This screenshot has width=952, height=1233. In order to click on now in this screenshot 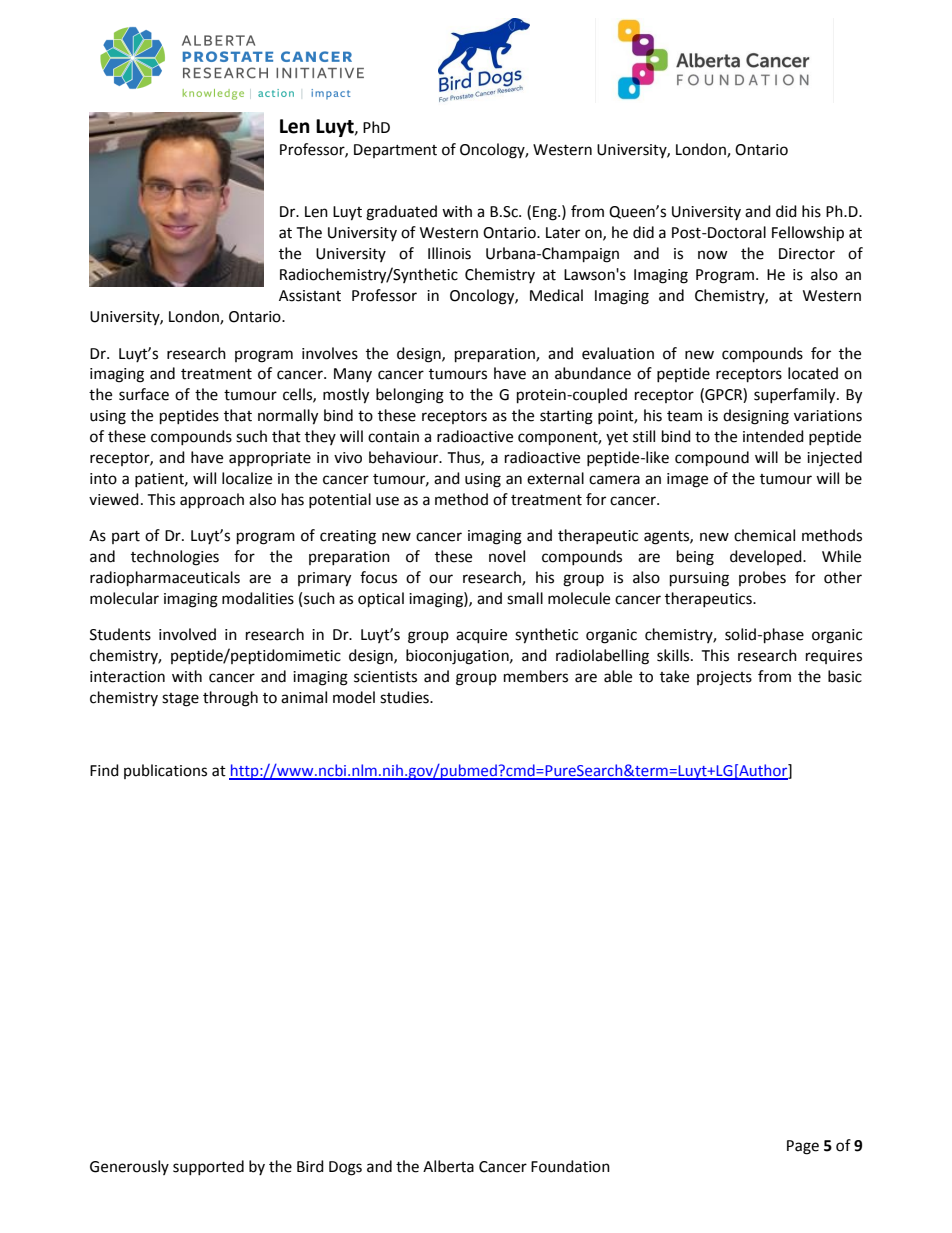, I will do `click(713, 255)`.
